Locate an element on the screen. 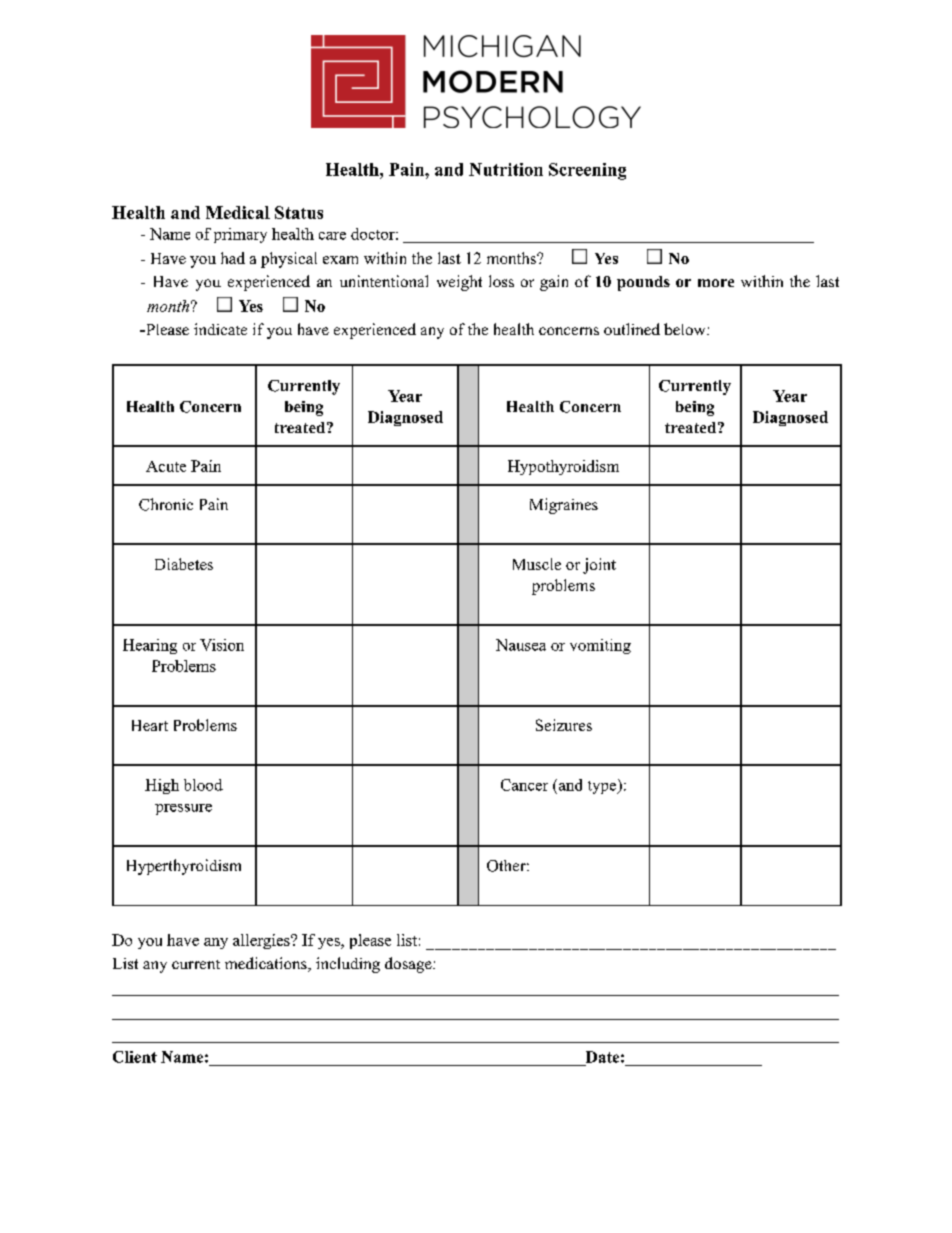 This screenshot has height=1233, width=952. Client is located at coordinates (135, 1057).
